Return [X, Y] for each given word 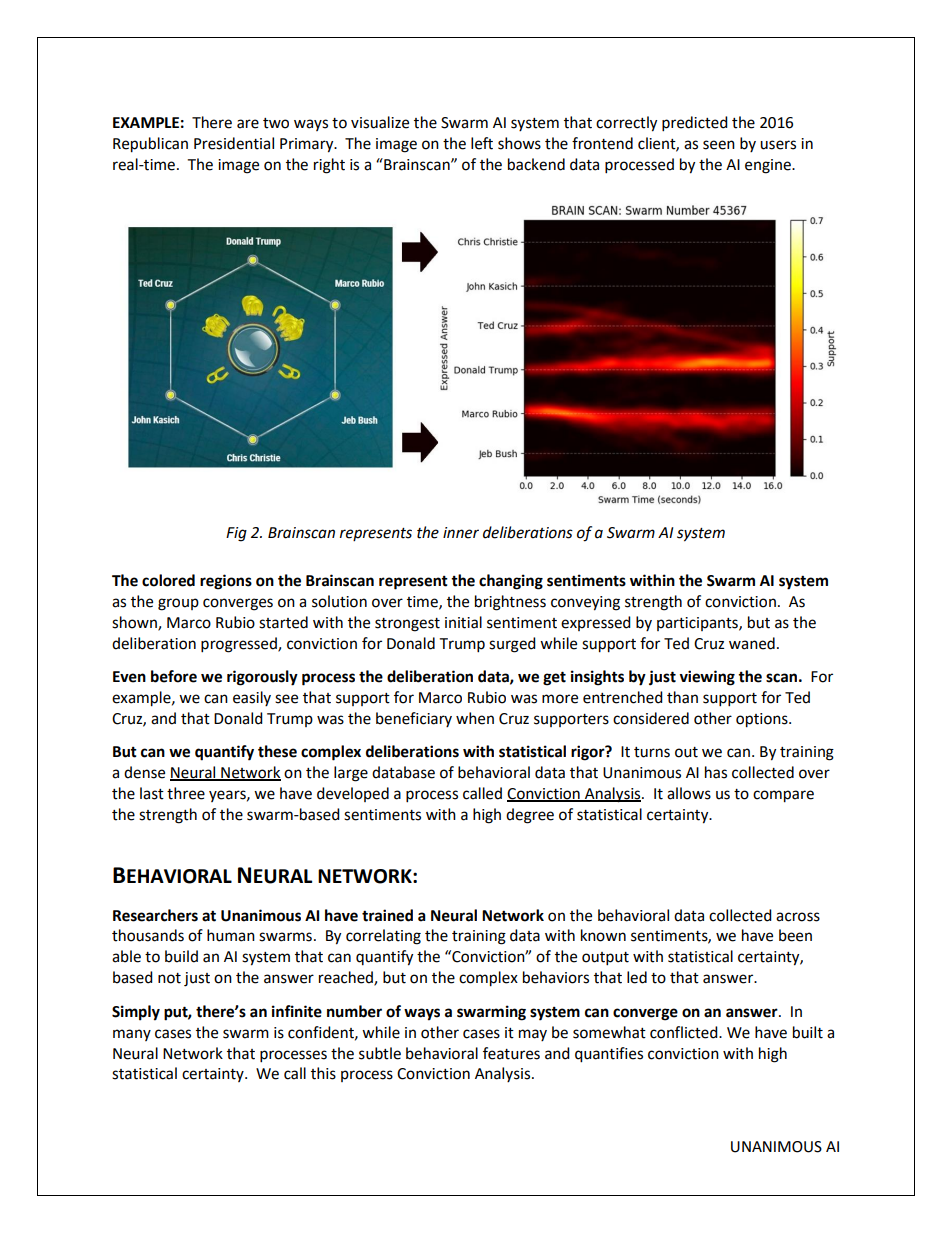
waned [752, 643]
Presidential [234, 143]
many [132, 1035]
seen [719, 145]
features [511, 1053]
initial [463, 622]
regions [226, 582]
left [482, 143]
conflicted [685, 1032]
